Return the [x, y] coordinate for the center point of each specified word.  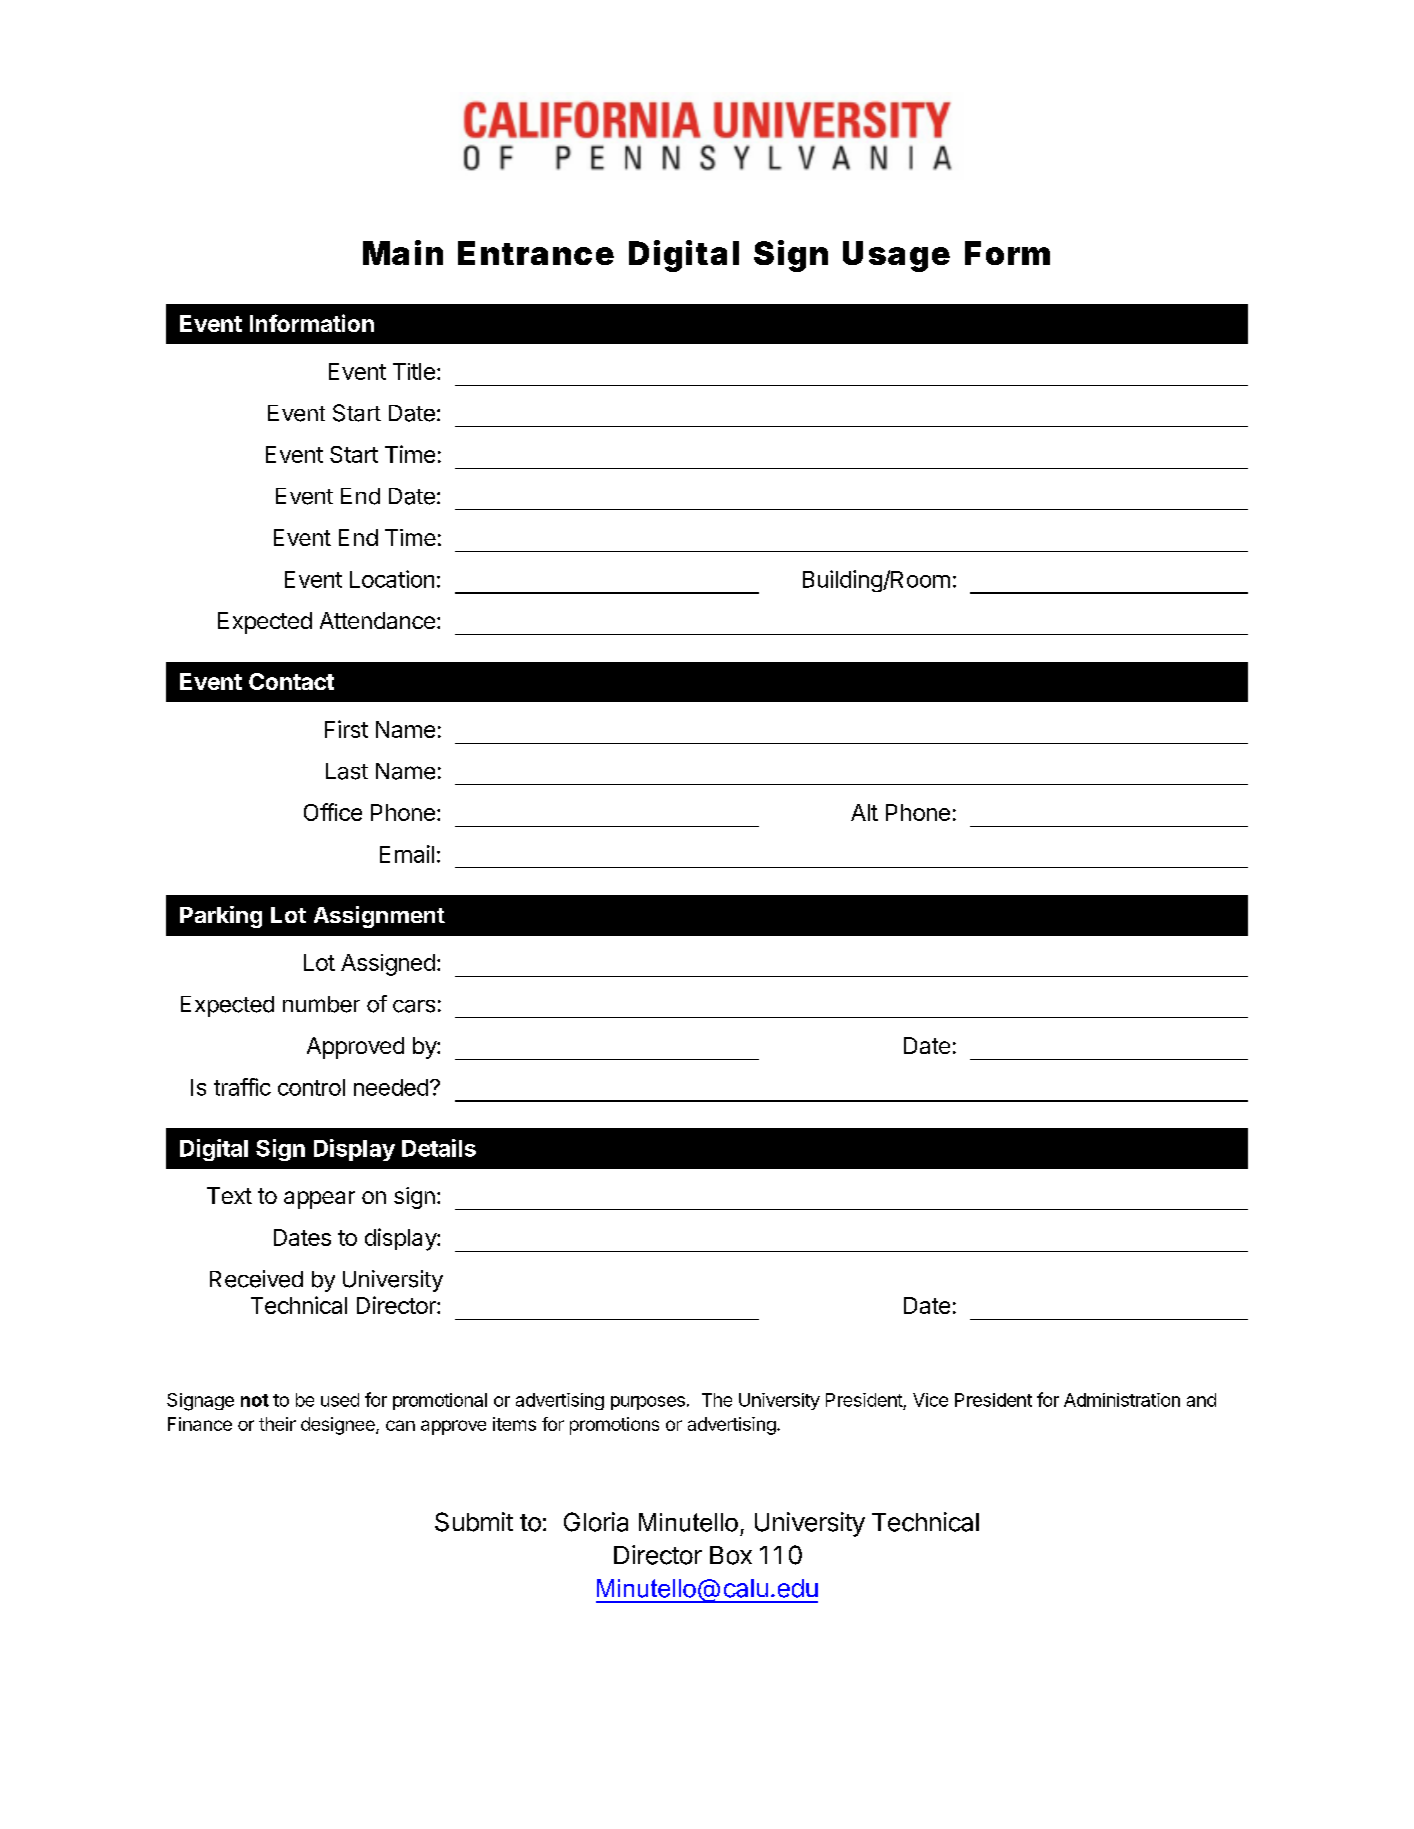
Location [392, 579]
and [1201, 1400]
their [277, 1424]
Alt [864, 812]
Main [403, 252]
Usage [896, 256]
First [346, 729]
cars [414, 1006]
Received [256, 1279]
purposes [648, 1403]
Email [407, 854]
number [321, 1004]
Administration [1122, 1400]
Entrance [536, 253]
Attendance [377, 620]
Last [347, 771]
